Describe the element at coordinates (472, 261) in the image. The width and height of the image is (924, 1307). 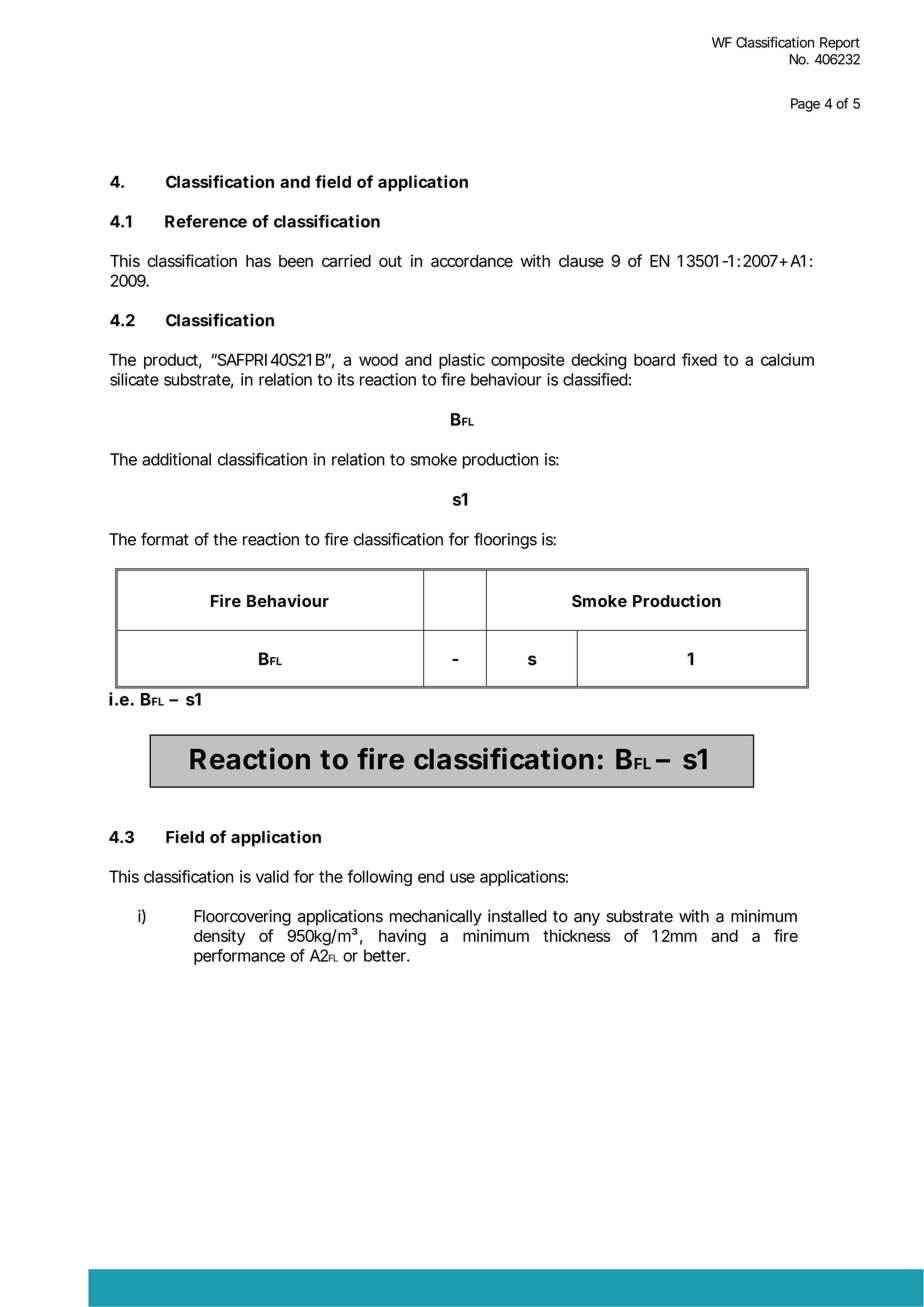
I see `accordance` at that location.
